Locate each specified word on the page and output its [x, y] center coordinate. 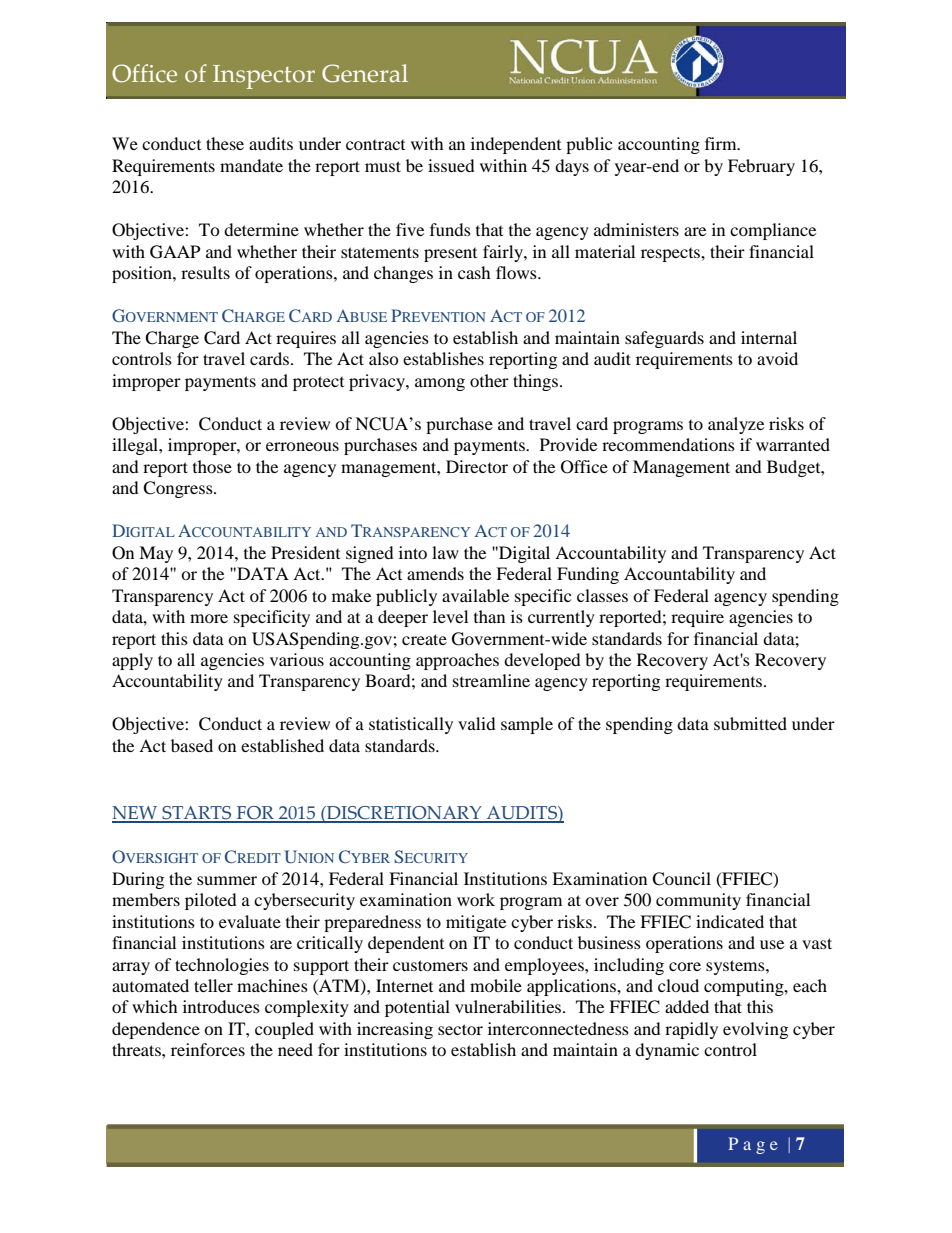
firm [722, 143]
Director [477, 466]
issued [451, 165]
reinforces [208, 1049]
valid [477, 723]
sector [460, 1029]
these [225, 143]
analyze [736, 425]
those [212, 466]
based [192, 745]
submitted [750, 723]
